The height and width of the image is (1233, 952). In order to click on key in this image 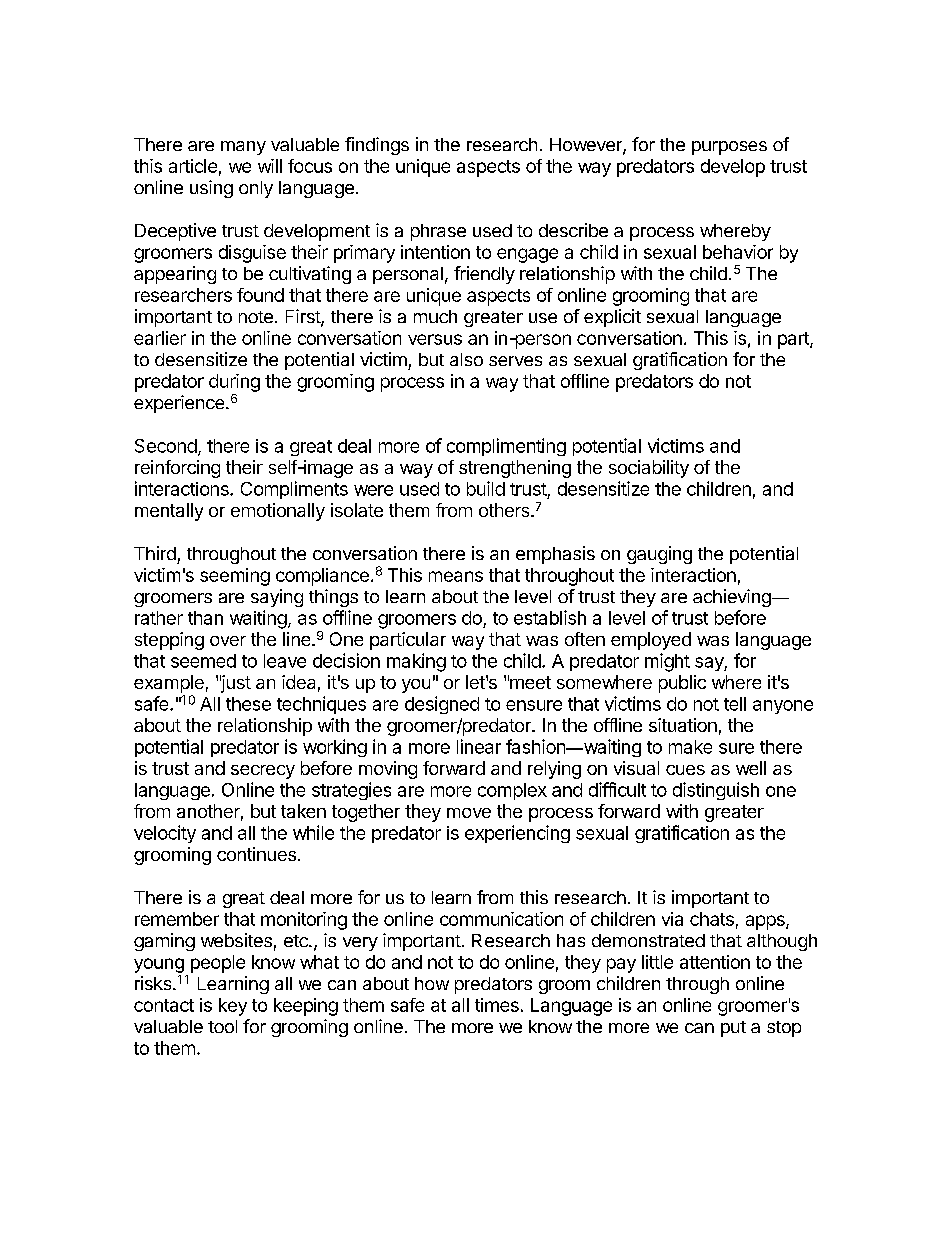, I will do `click(233, 1007)`.
